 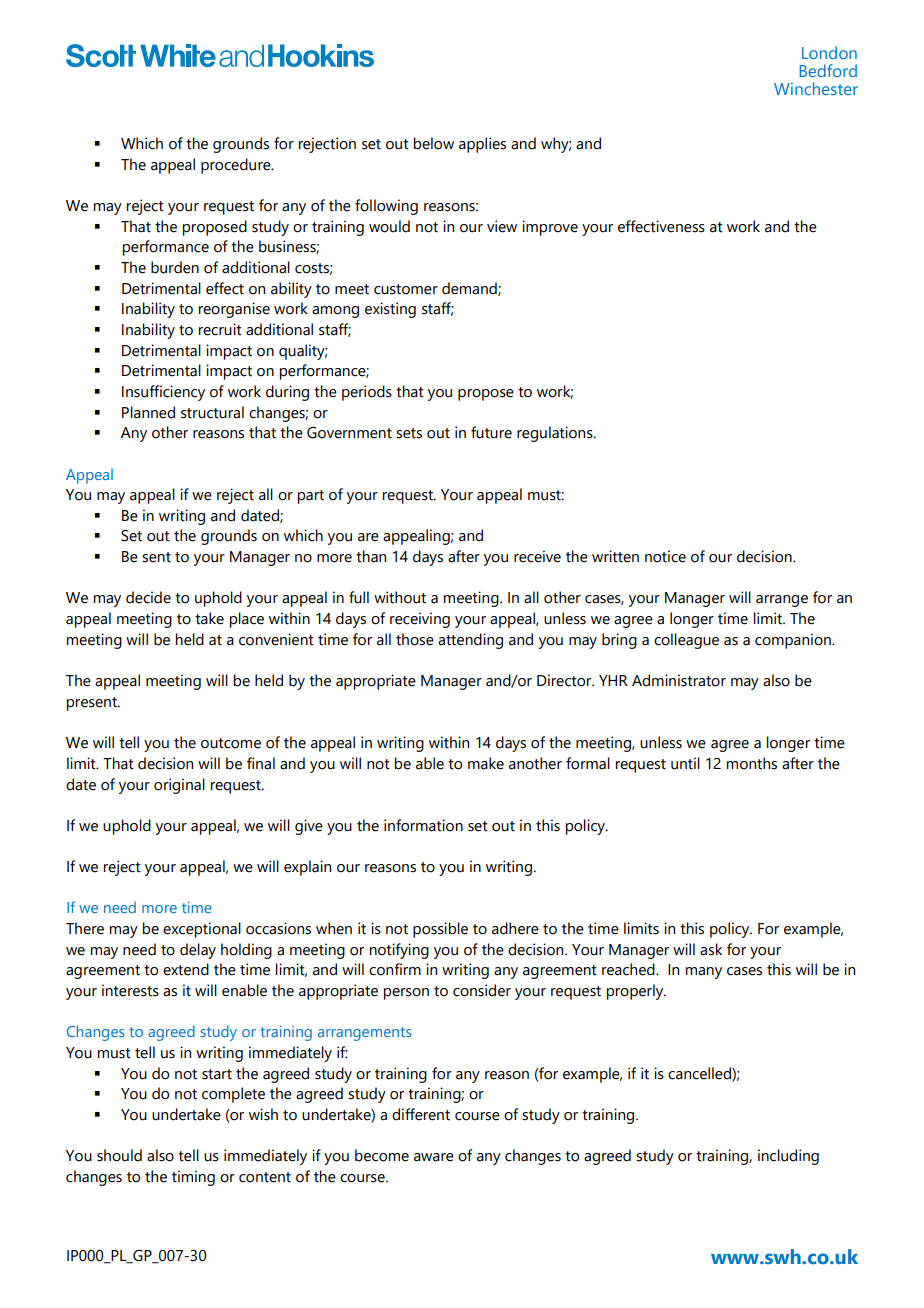 I want to click on Winchester, so click(x=816, y=88).
